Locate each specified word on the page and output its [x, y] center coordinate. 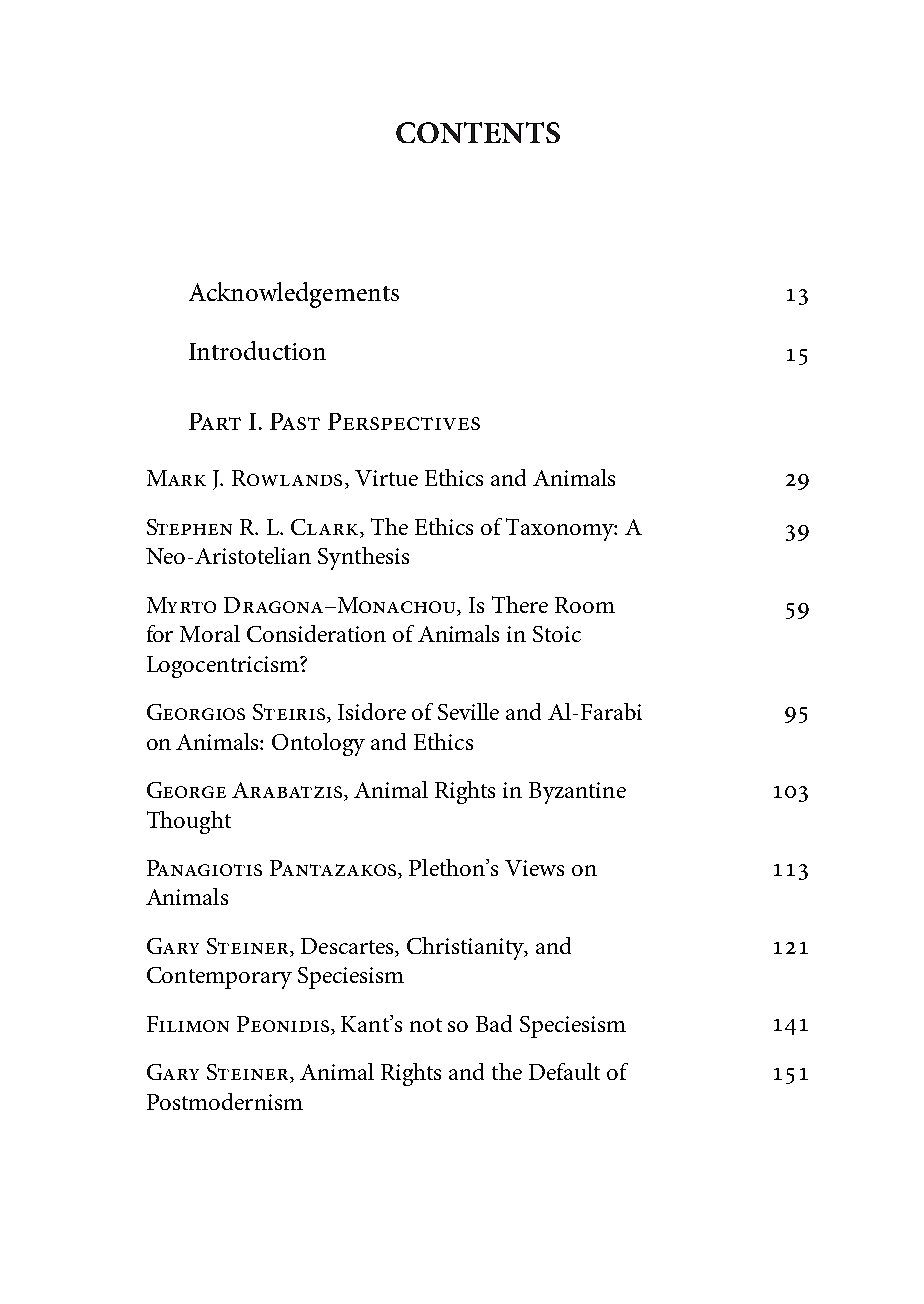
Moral [210, 633]
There [520, 604]
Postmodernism [225, 1101]
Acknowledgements [294, 295]
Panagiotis [204, 868]
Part [215, 421]
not [426, 1025]
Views [534, 868]
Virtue [386, 478]
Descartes [349, 947]
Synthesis [363, 558]
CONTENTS [478, 132]
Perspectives [404, 421]
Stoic [557, 634]
